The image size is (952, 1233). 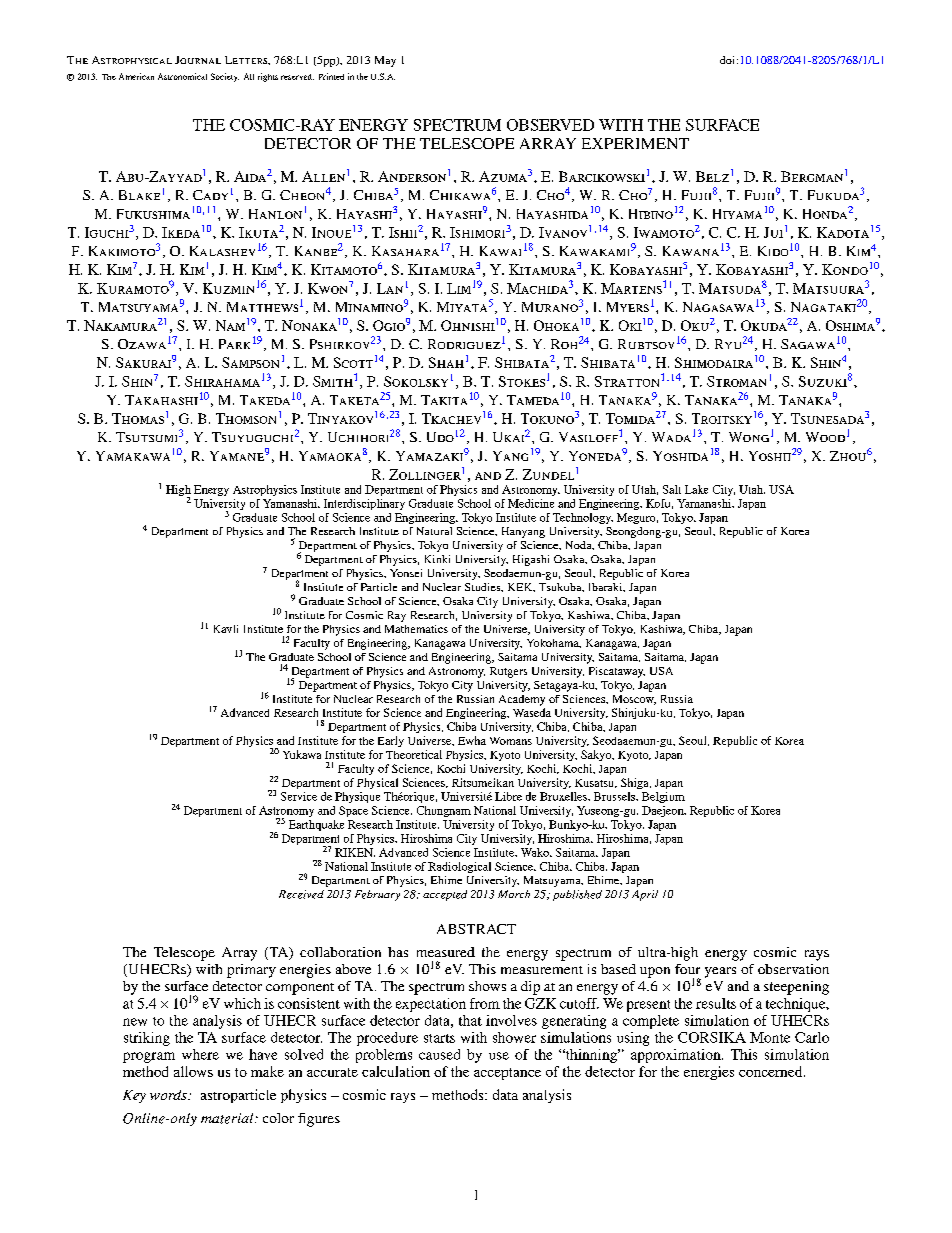 What do you see at coordinates (635, 143) in the page?
I see `EXPERIMENT` at bounding box center [635, 143].
